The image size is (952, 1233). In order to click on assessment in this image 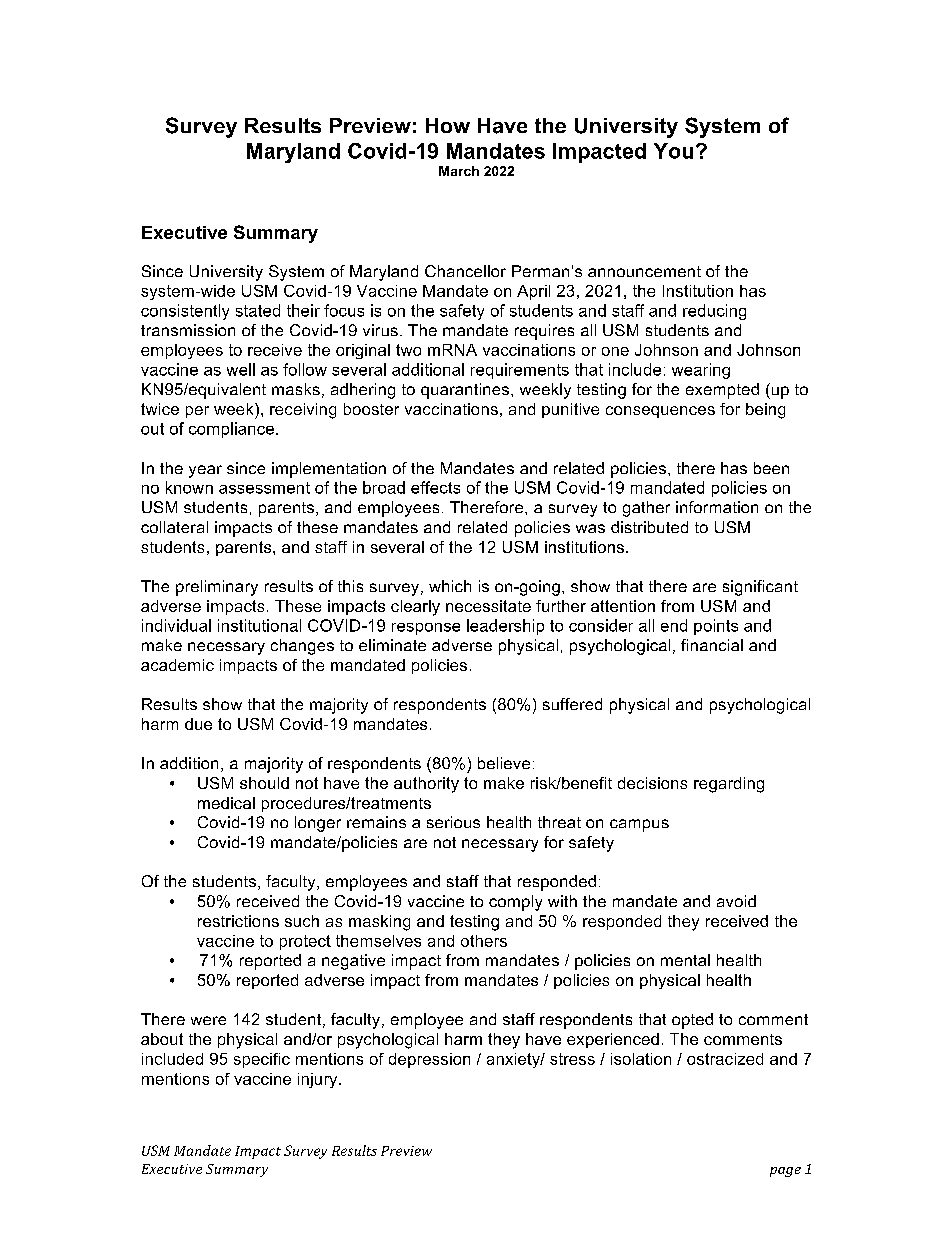, I will do `click(264, 488)`.
